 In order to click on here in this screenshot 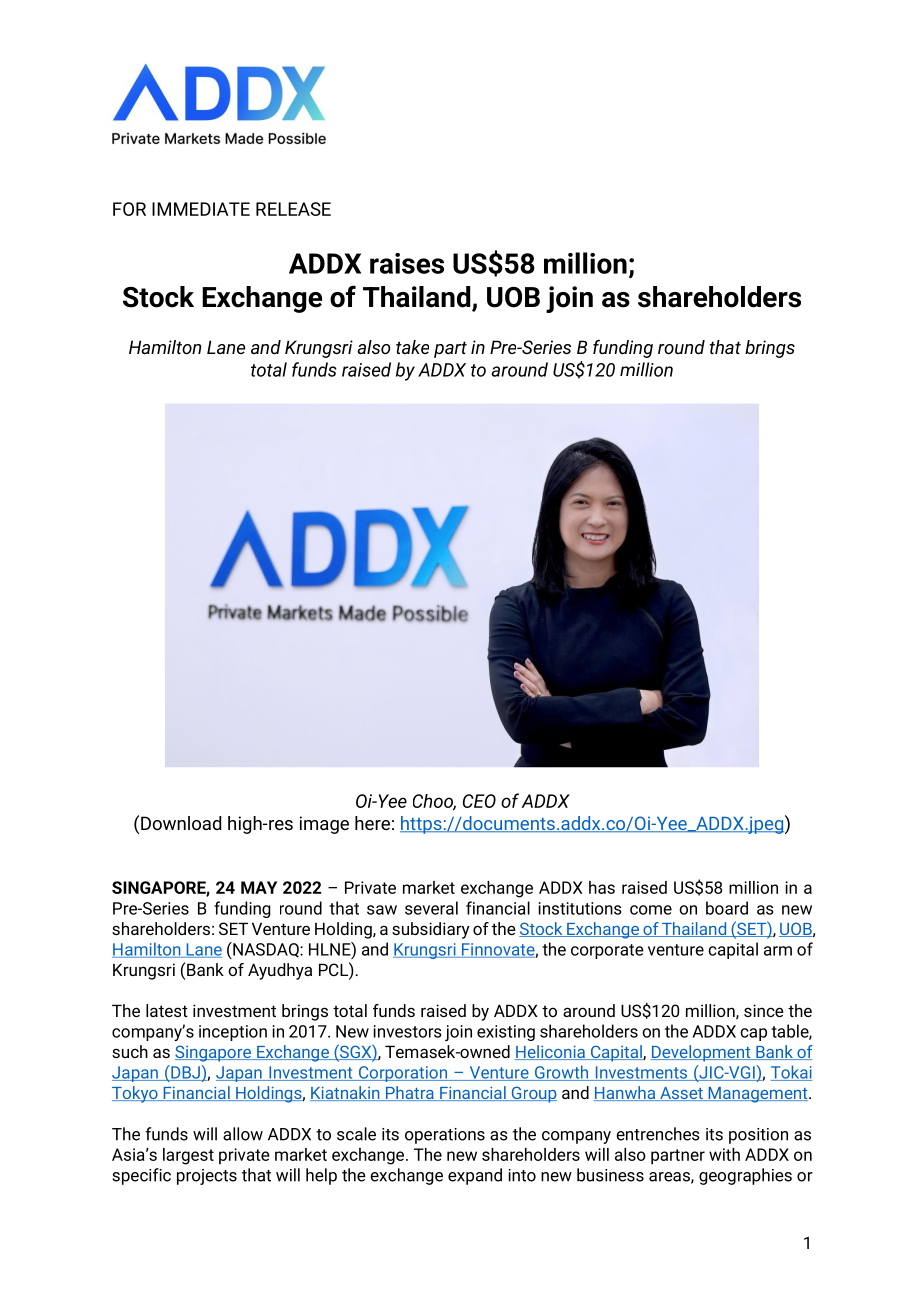, I will do `click(372, 823)`.
